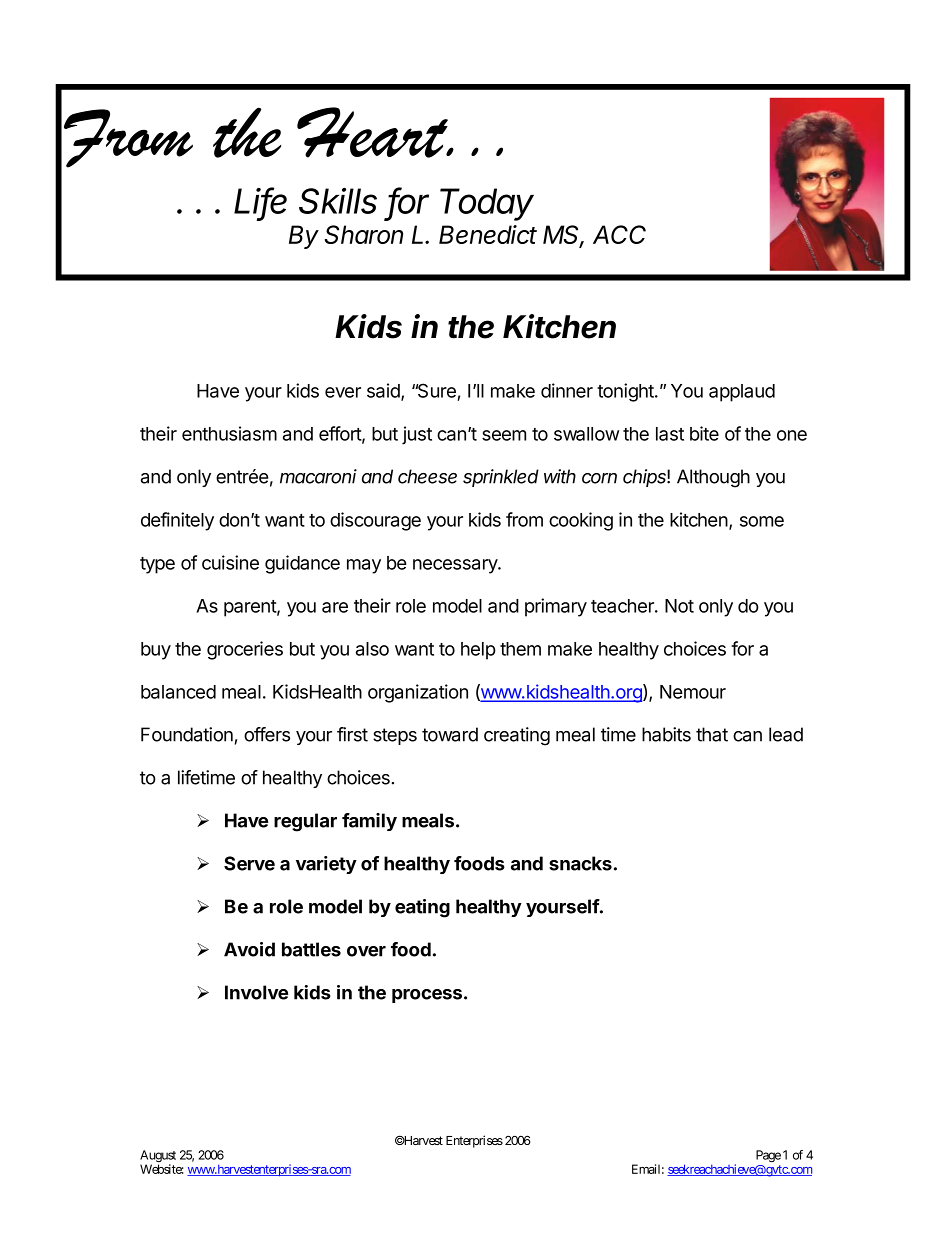 The width and height of the screenshot is (952, 1233). Describe the element at coordinates (742, 393) in the screenshot. I see `applaud` at that location.
